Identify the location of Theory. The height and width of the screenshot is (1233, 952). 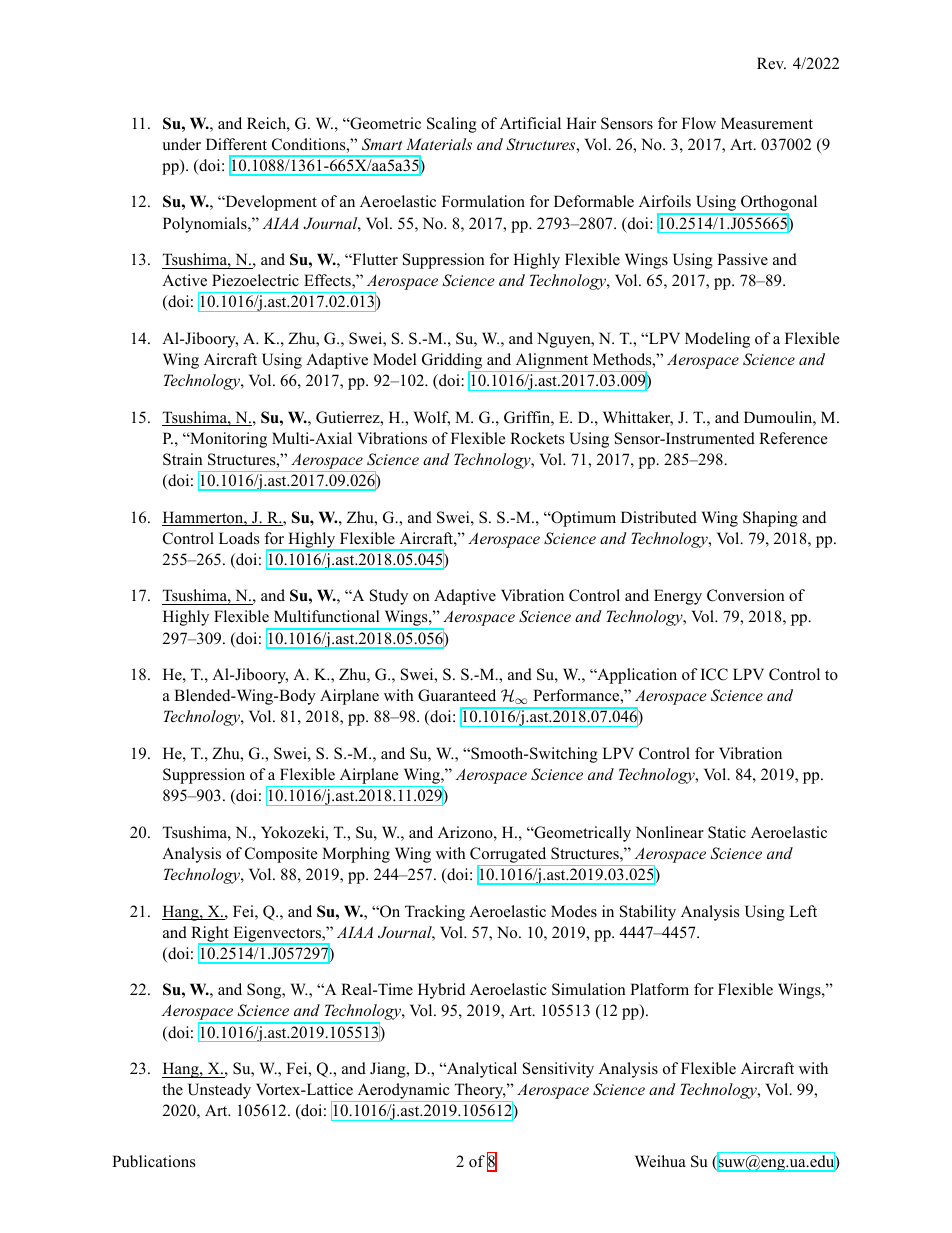
(479, 1092).
